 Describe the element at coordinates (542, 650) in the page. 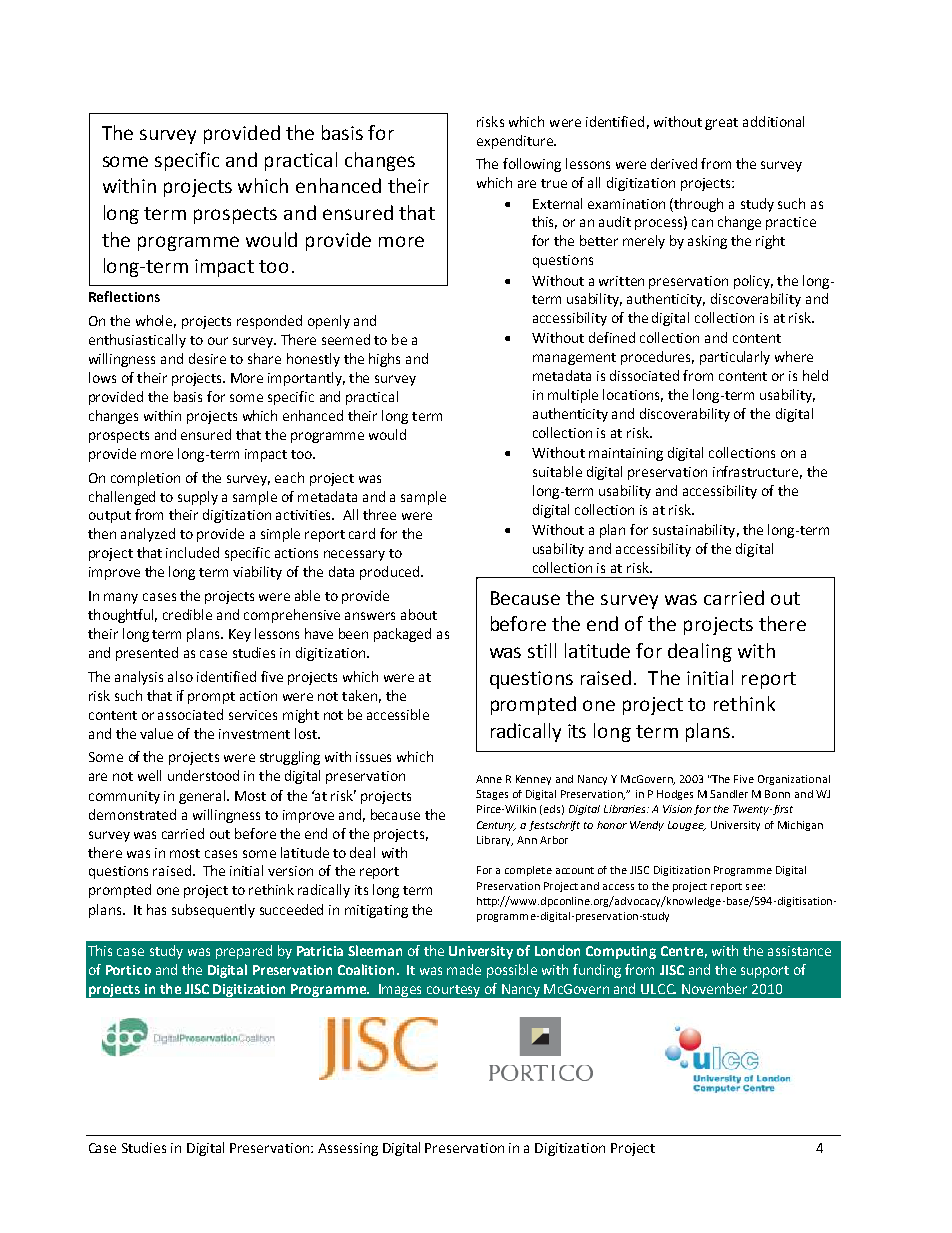

I see `still` at that location.
